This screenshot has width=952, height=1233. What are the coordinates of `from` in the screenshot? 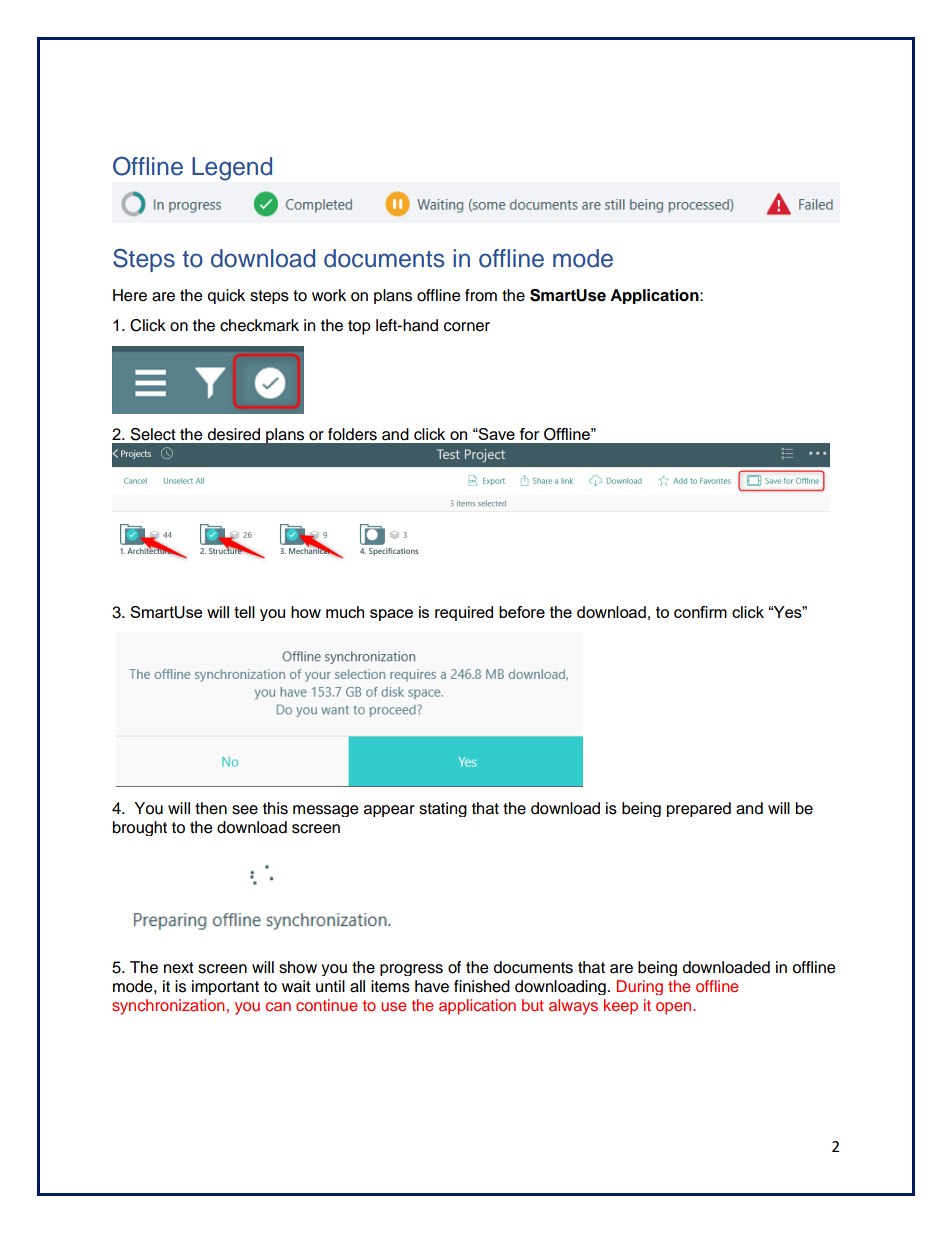 It's located at (481, 295).
